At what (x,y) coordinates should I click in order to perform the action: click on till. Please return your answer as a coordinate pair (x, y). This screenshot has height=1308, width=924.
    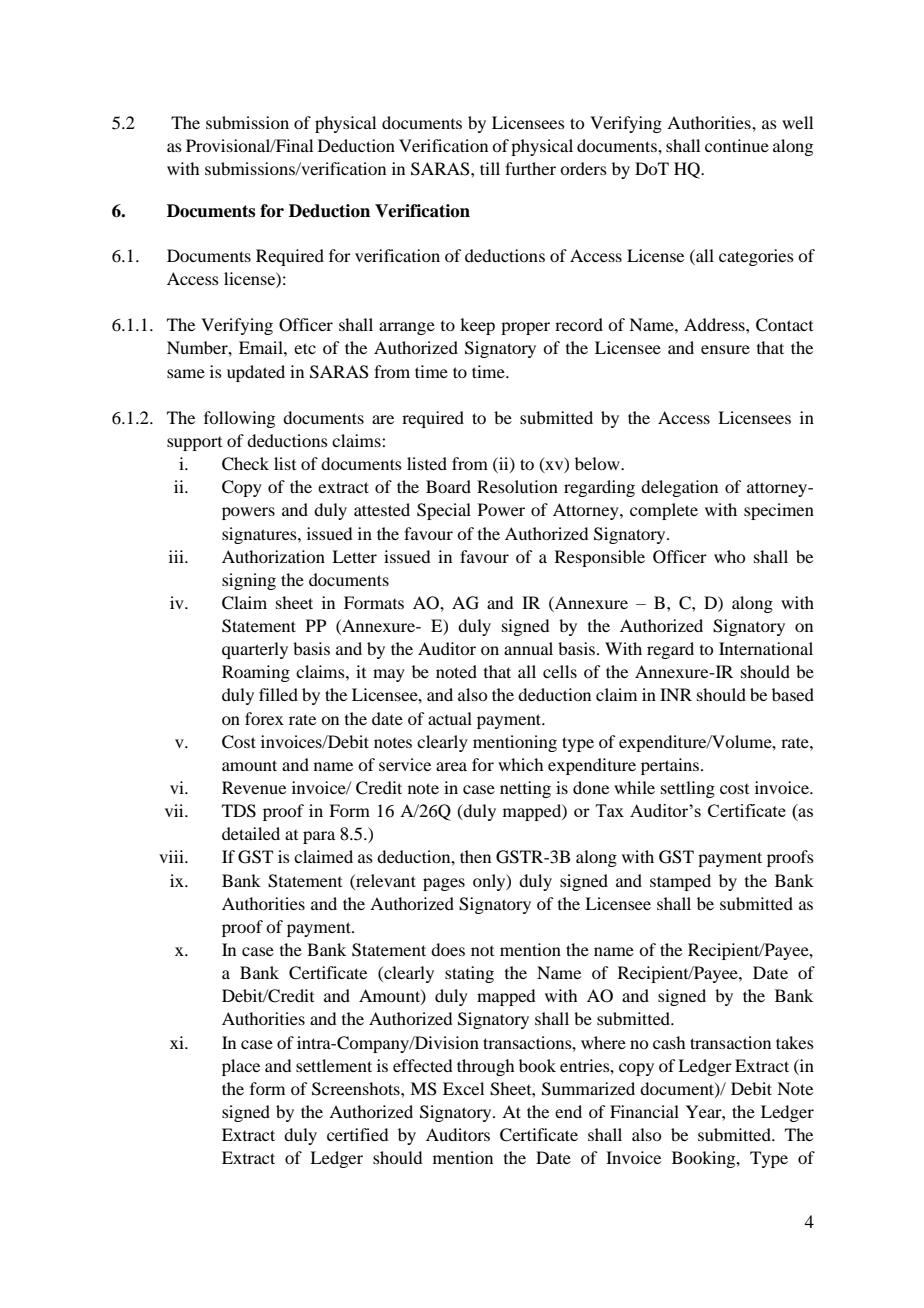
    Looking at the image, I should click on (490, 168).
